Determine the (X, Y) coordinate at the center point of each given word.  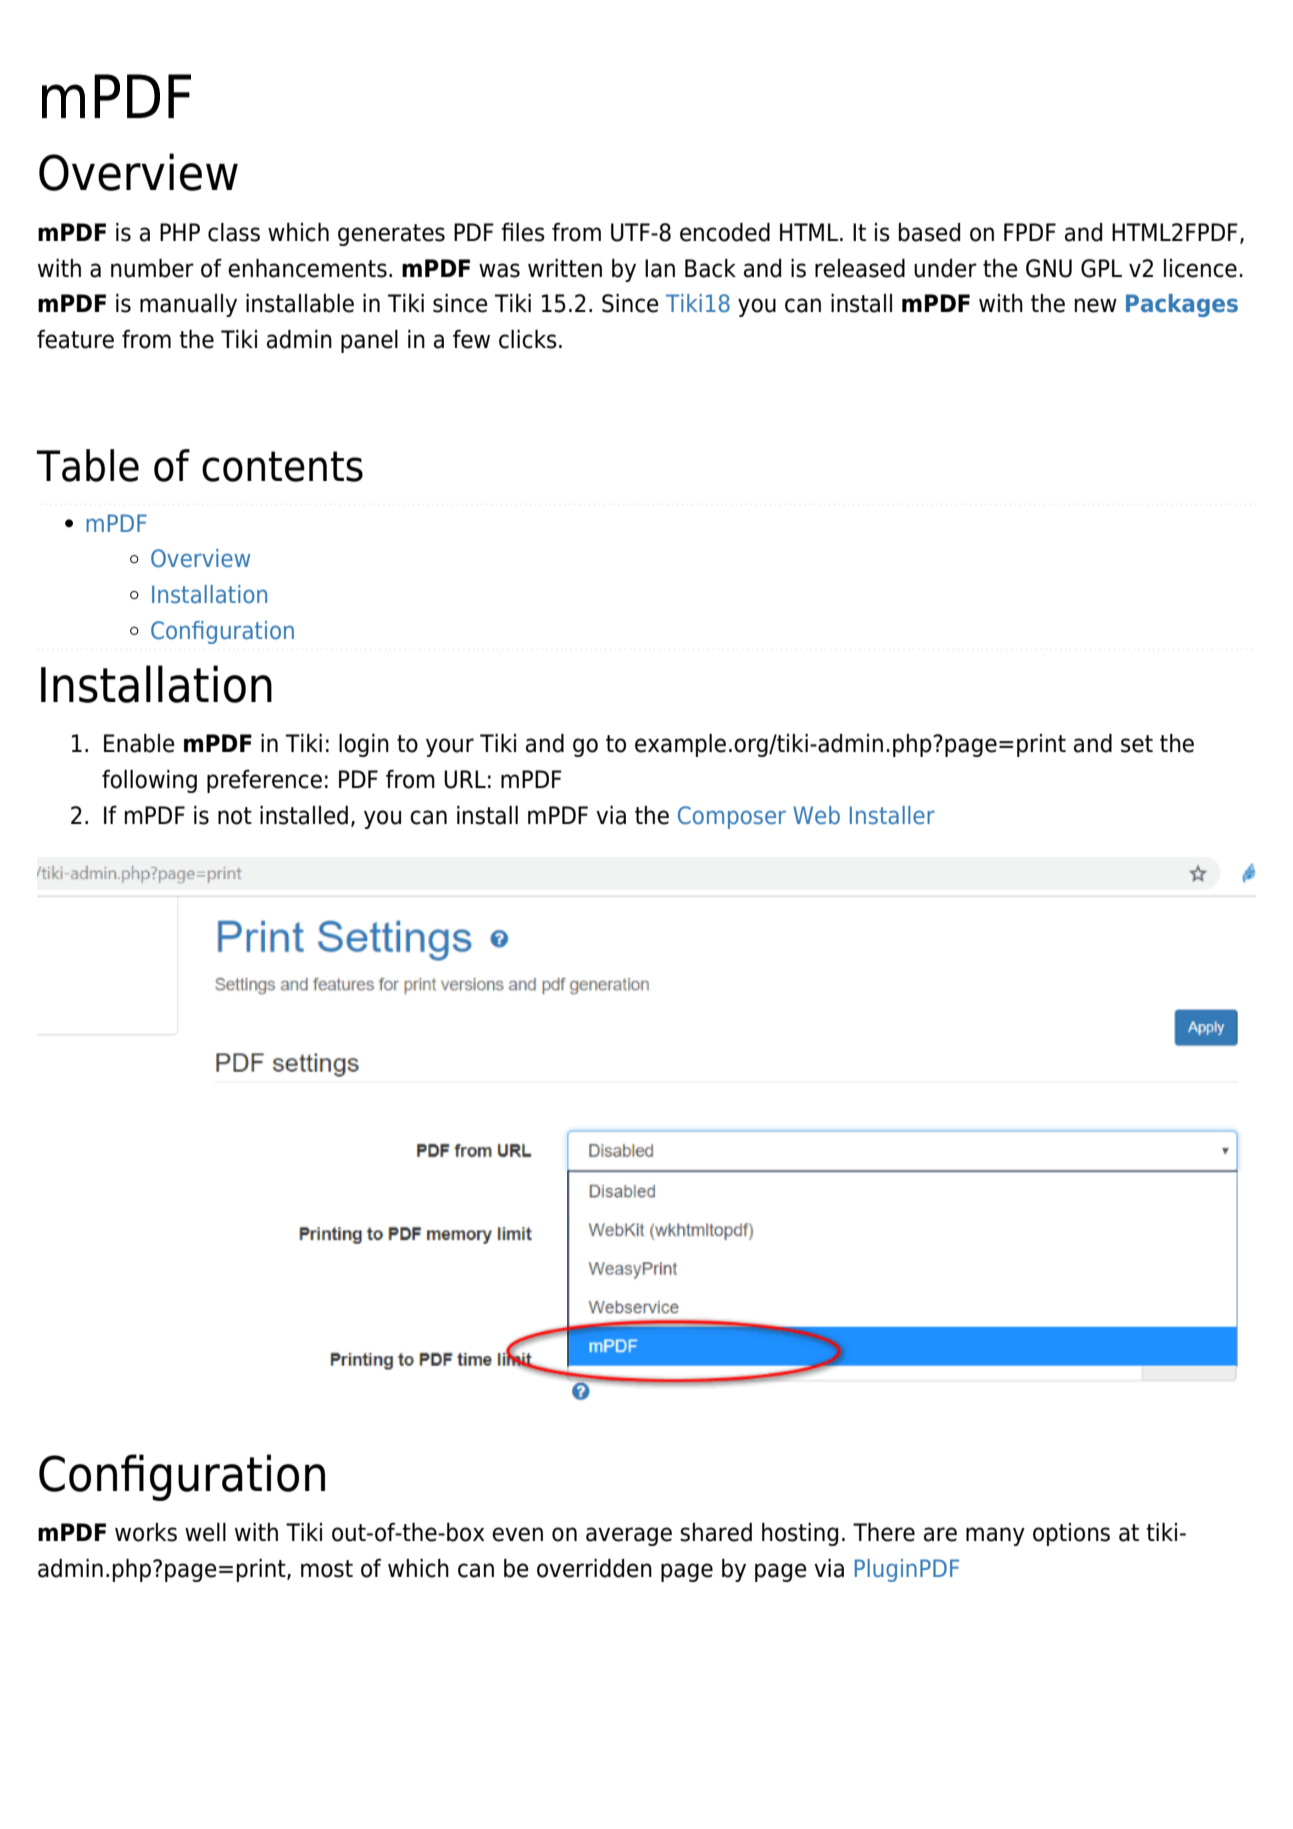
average (629, 1536)
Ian (660, 268)
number (152, 268)
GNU (1049, 268)
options (1071, 1534)
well (205, 1532)
